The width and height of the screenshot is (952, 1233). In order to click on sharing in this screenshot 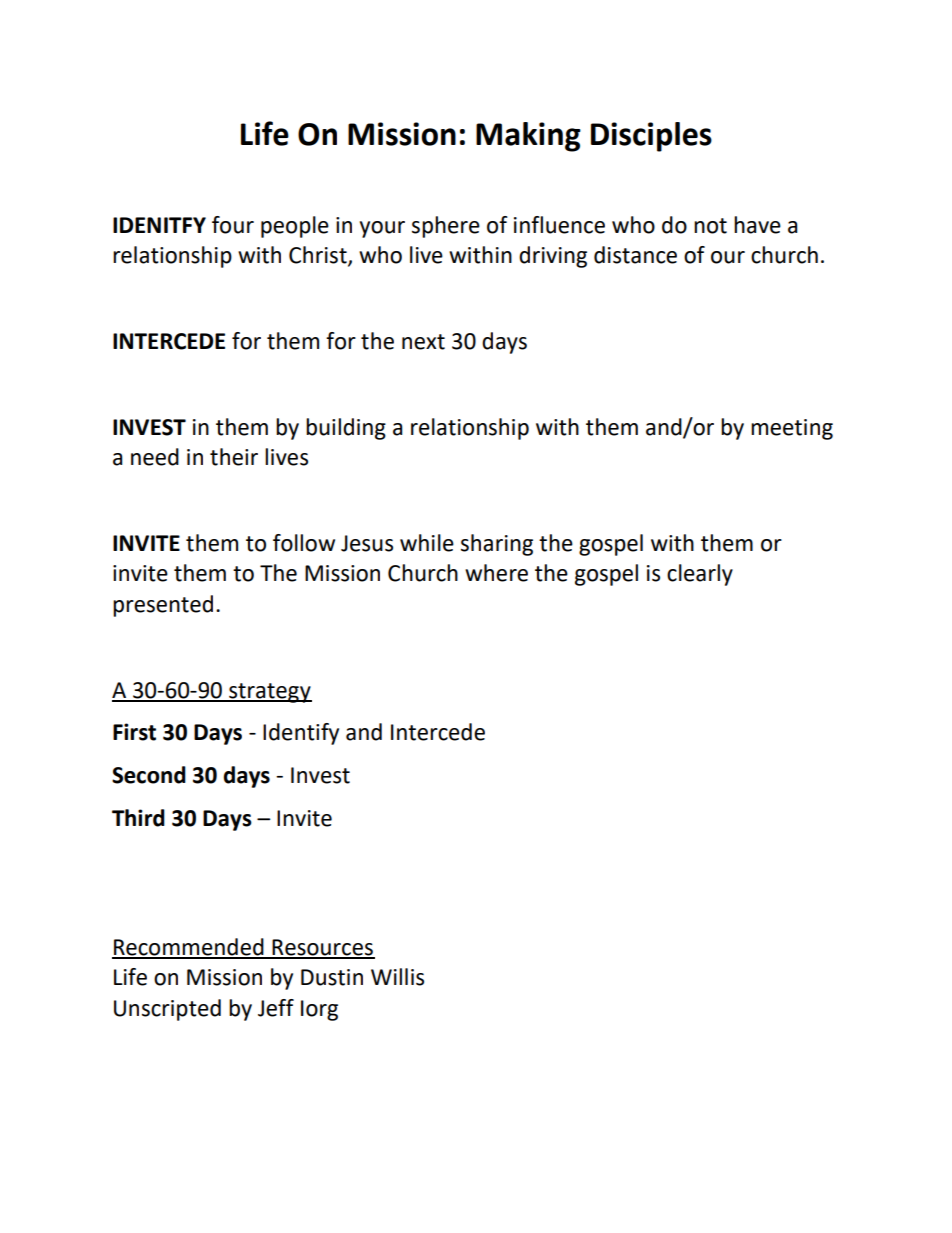, I will do `click(497, 545)`.
